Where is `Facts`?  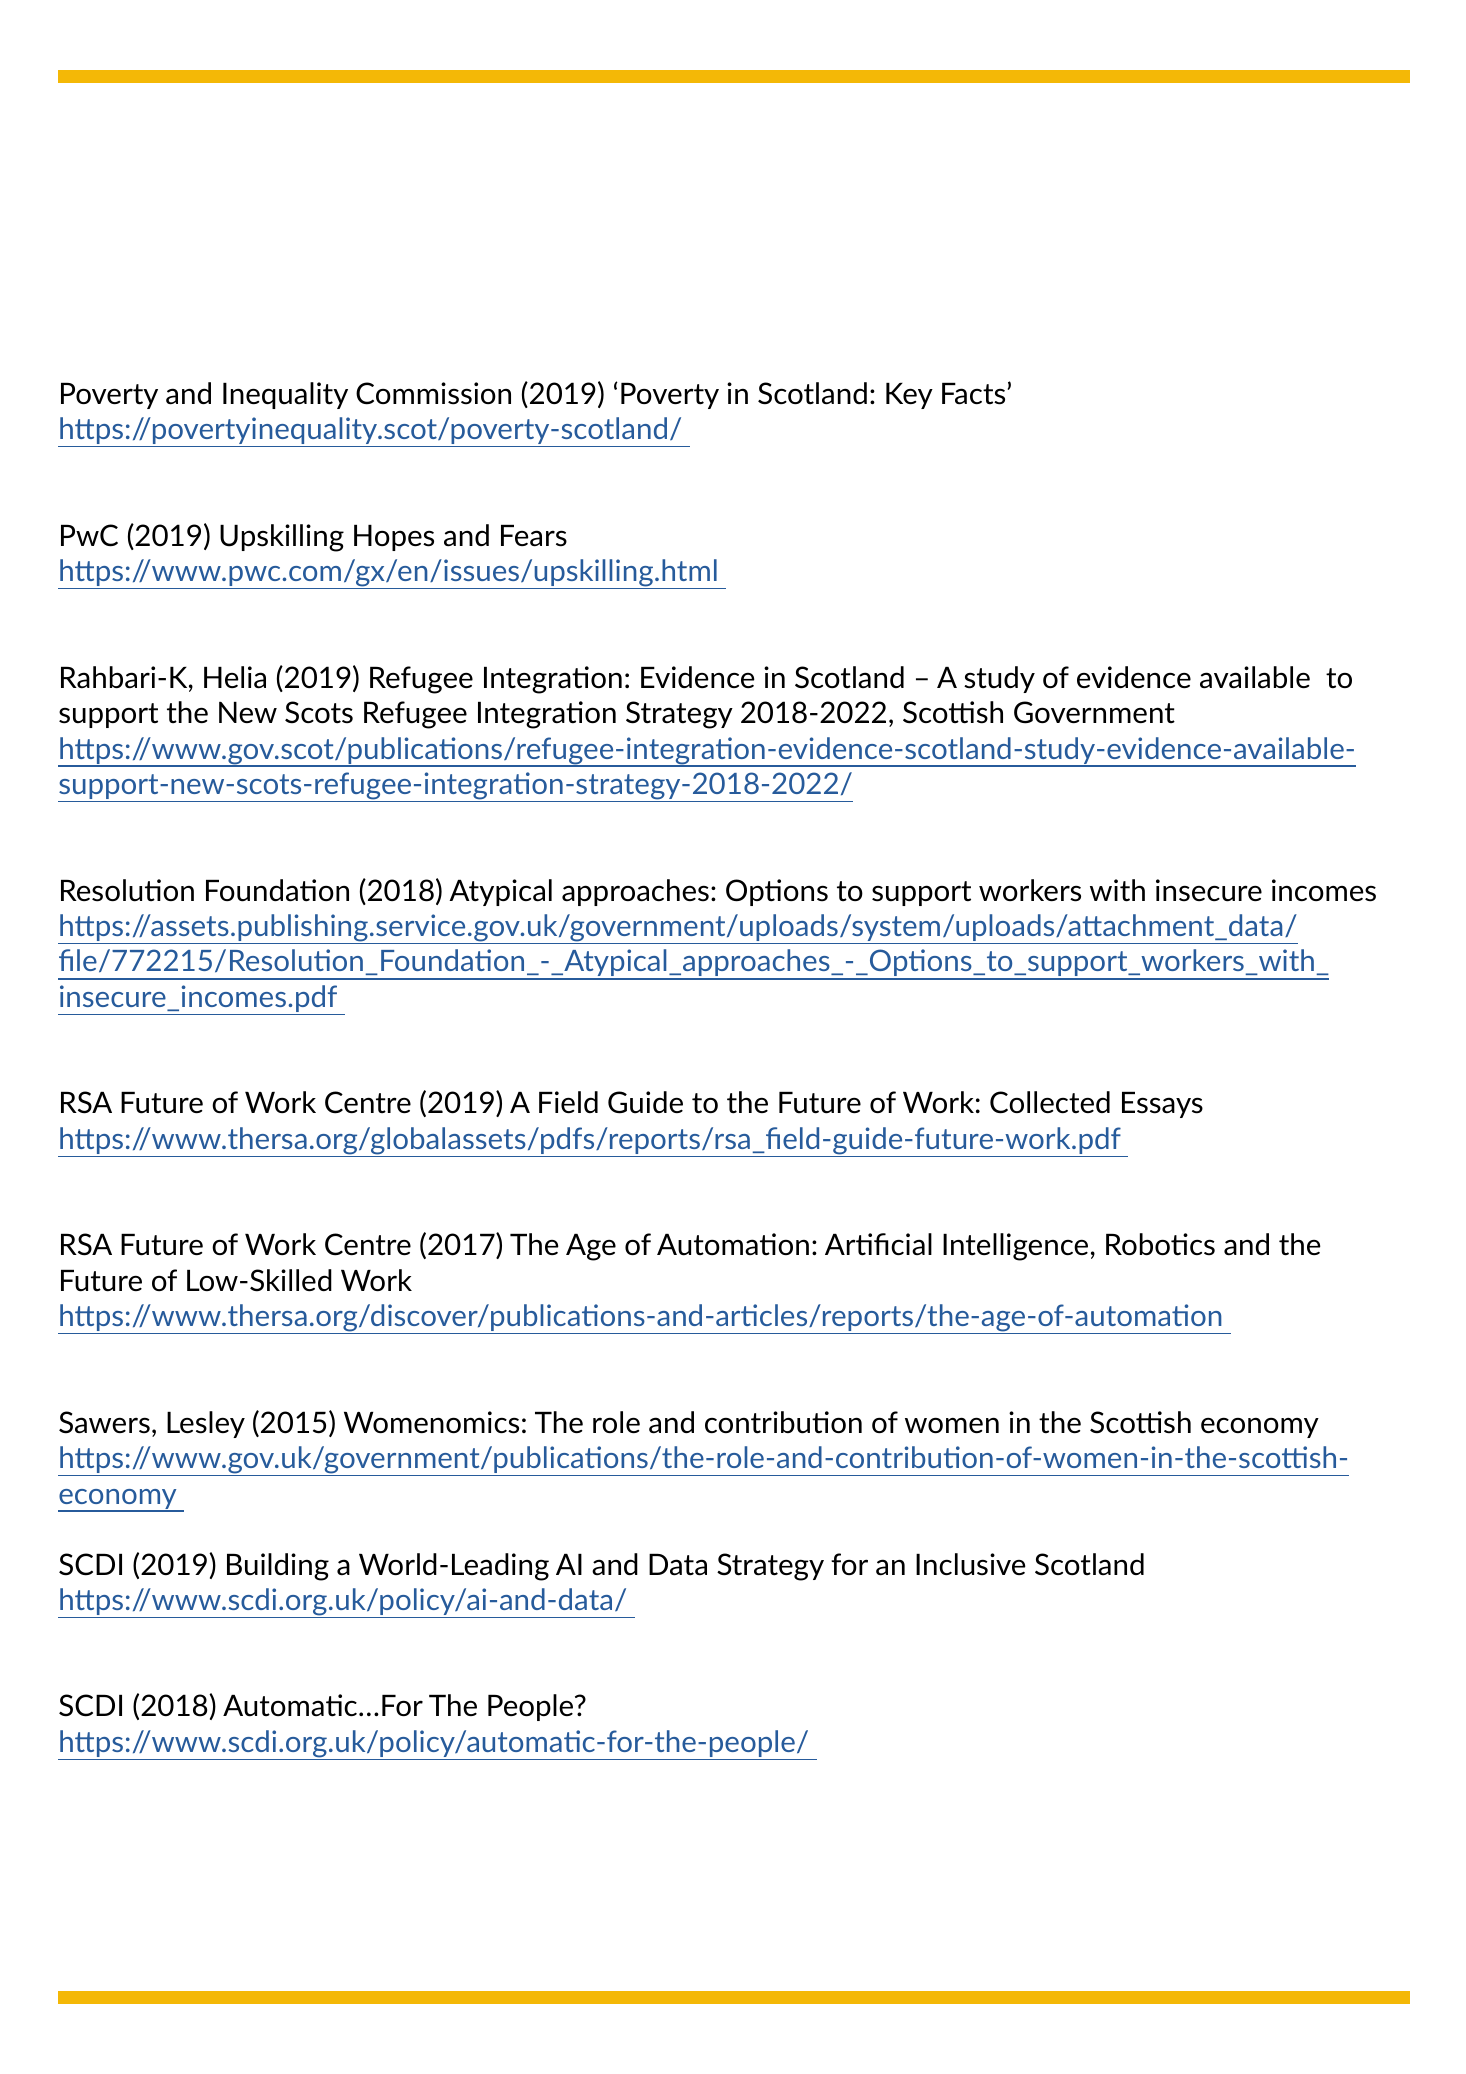
Facts is located at coordinates (973, 394).
